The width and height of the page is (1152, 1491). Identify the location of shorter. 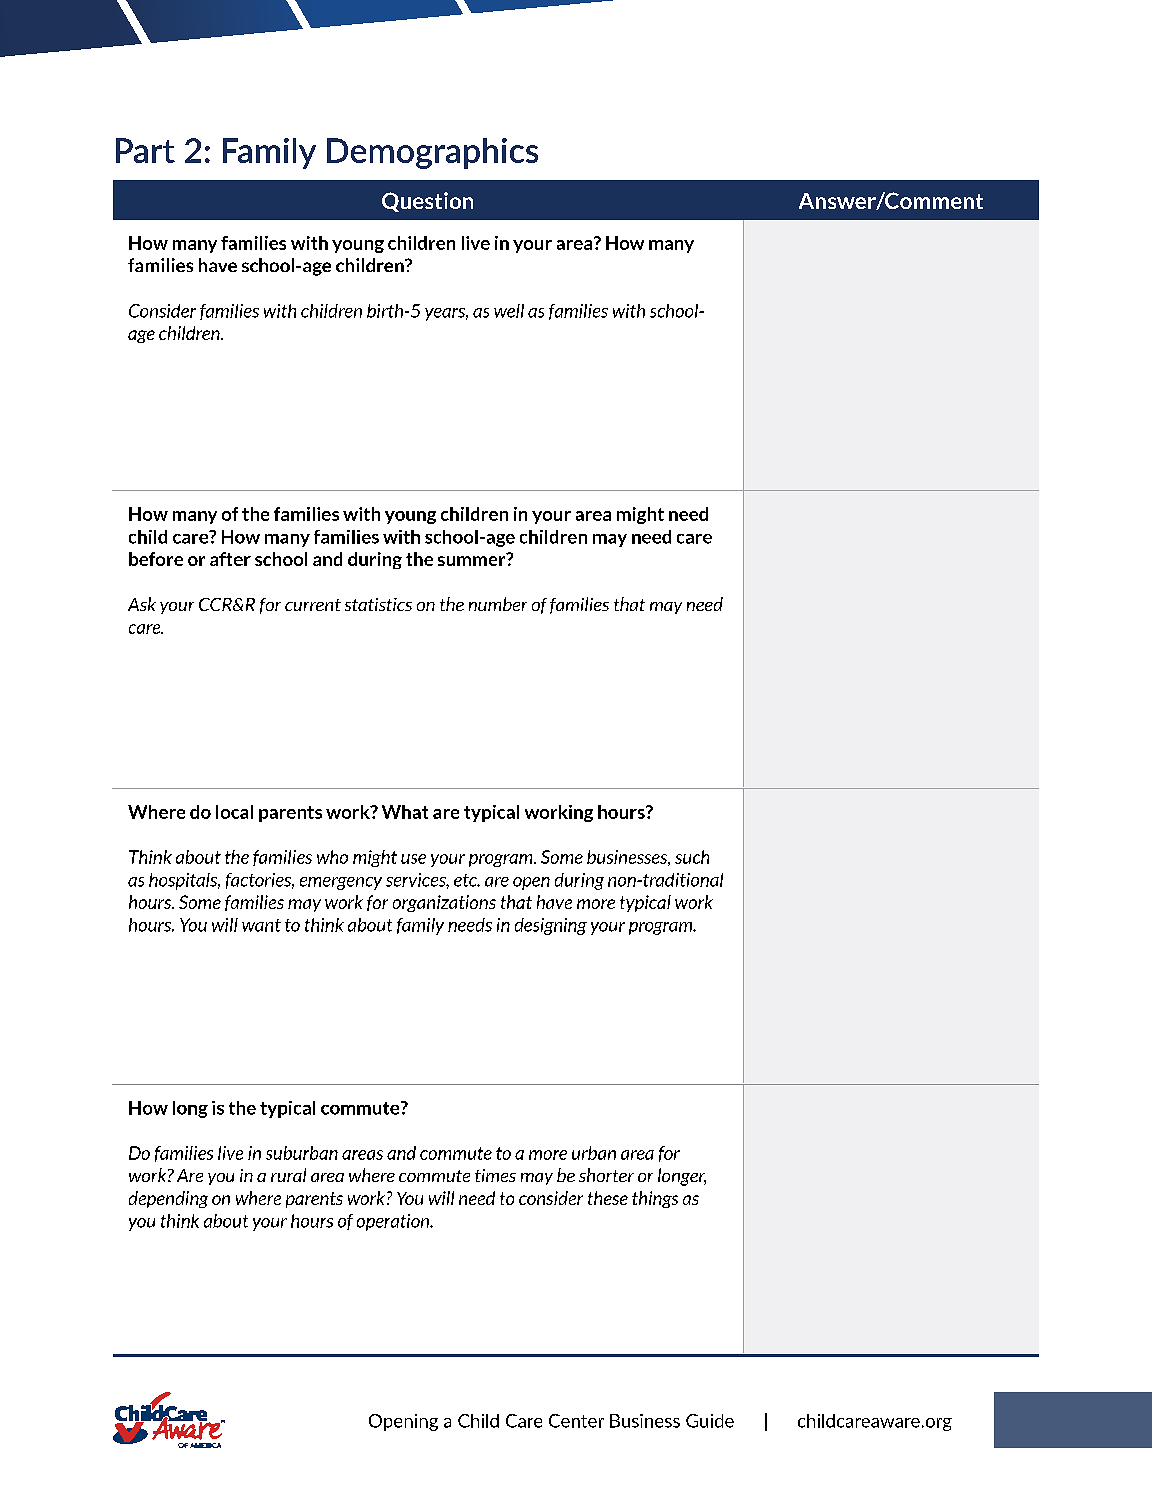
(606, 1175).
